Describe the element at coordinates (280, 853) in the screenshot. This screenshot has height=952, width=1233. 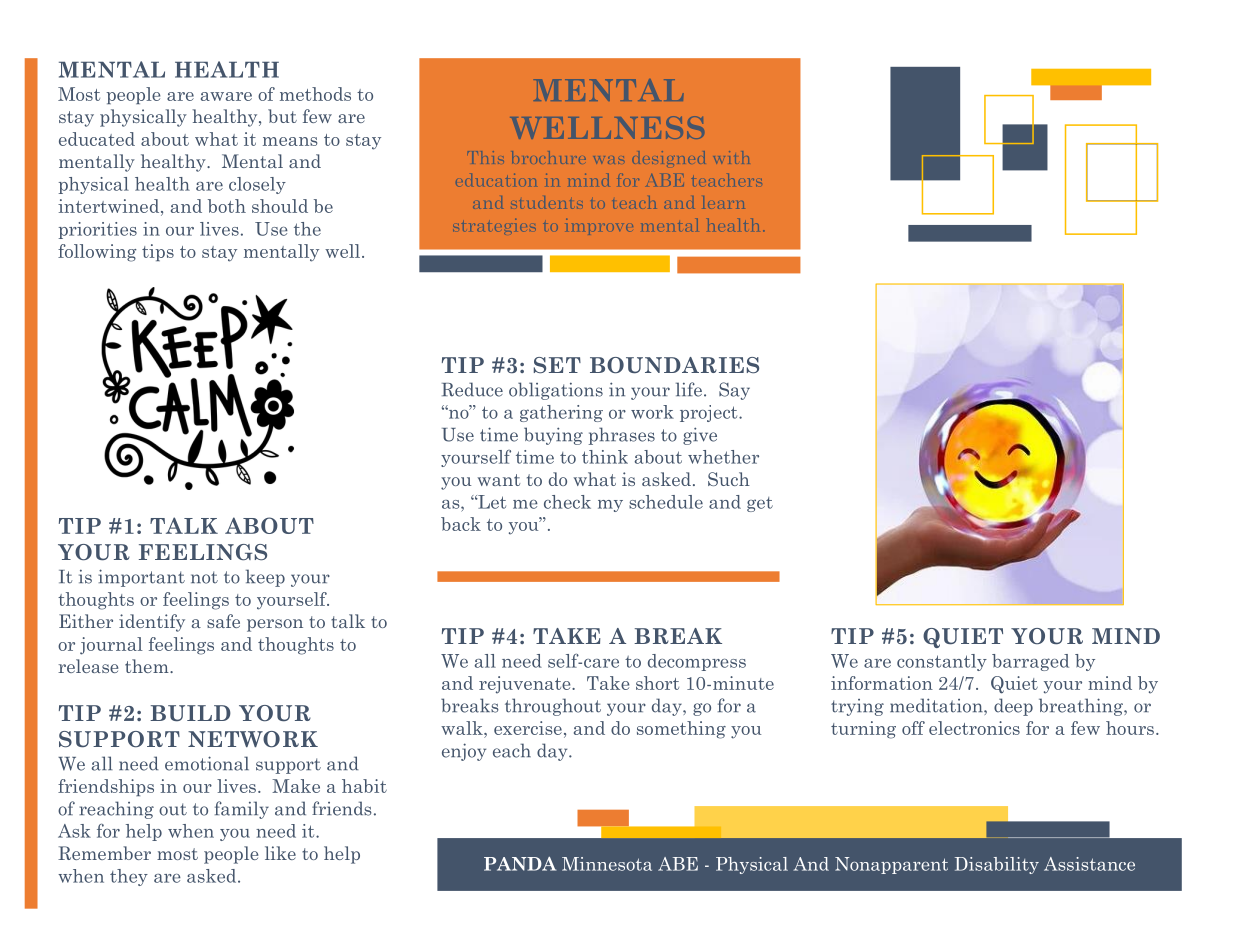
I see `like` at that location.
